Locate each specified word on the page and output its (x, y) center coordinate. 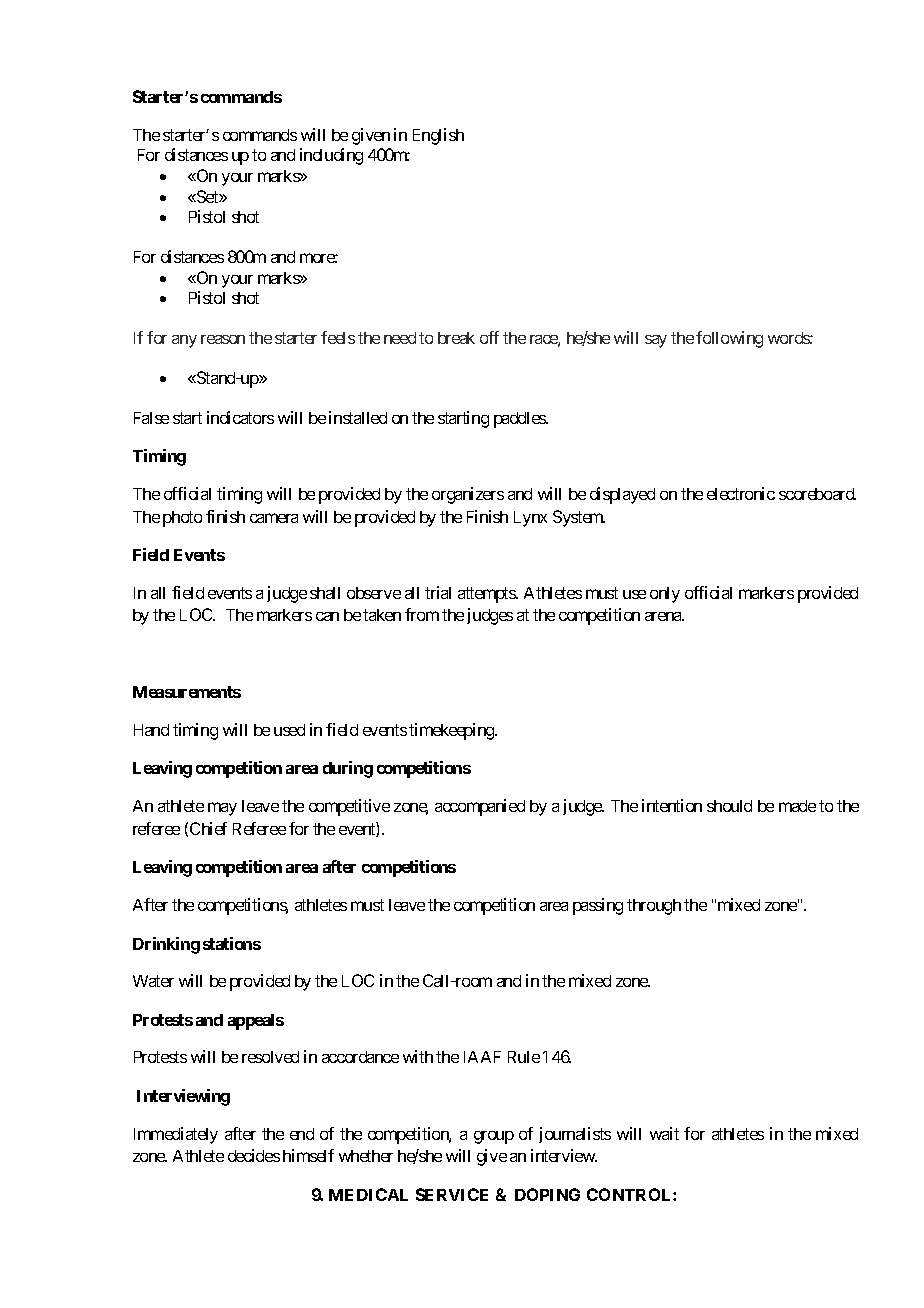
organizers (468, 495)
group (494, 1137)
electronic (741, 493)
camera (274, 518)
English (438, 136)
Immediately (176, 1135)
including (331, 156)
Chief (208, 828)
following (729, 339)
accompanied (480, 807)
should (729, 806)
